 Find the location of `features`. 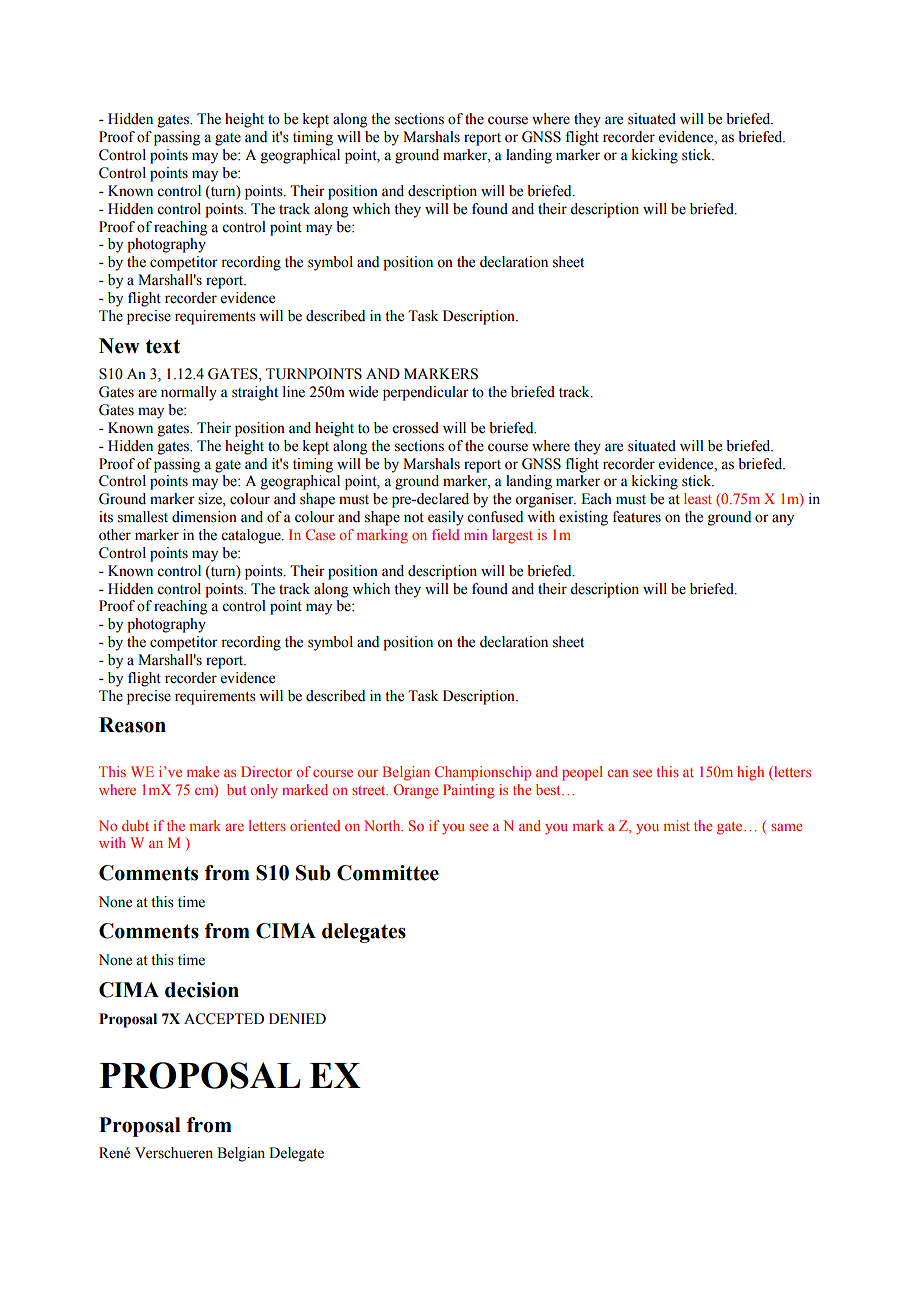

features is located at coordinates (636, 517).
